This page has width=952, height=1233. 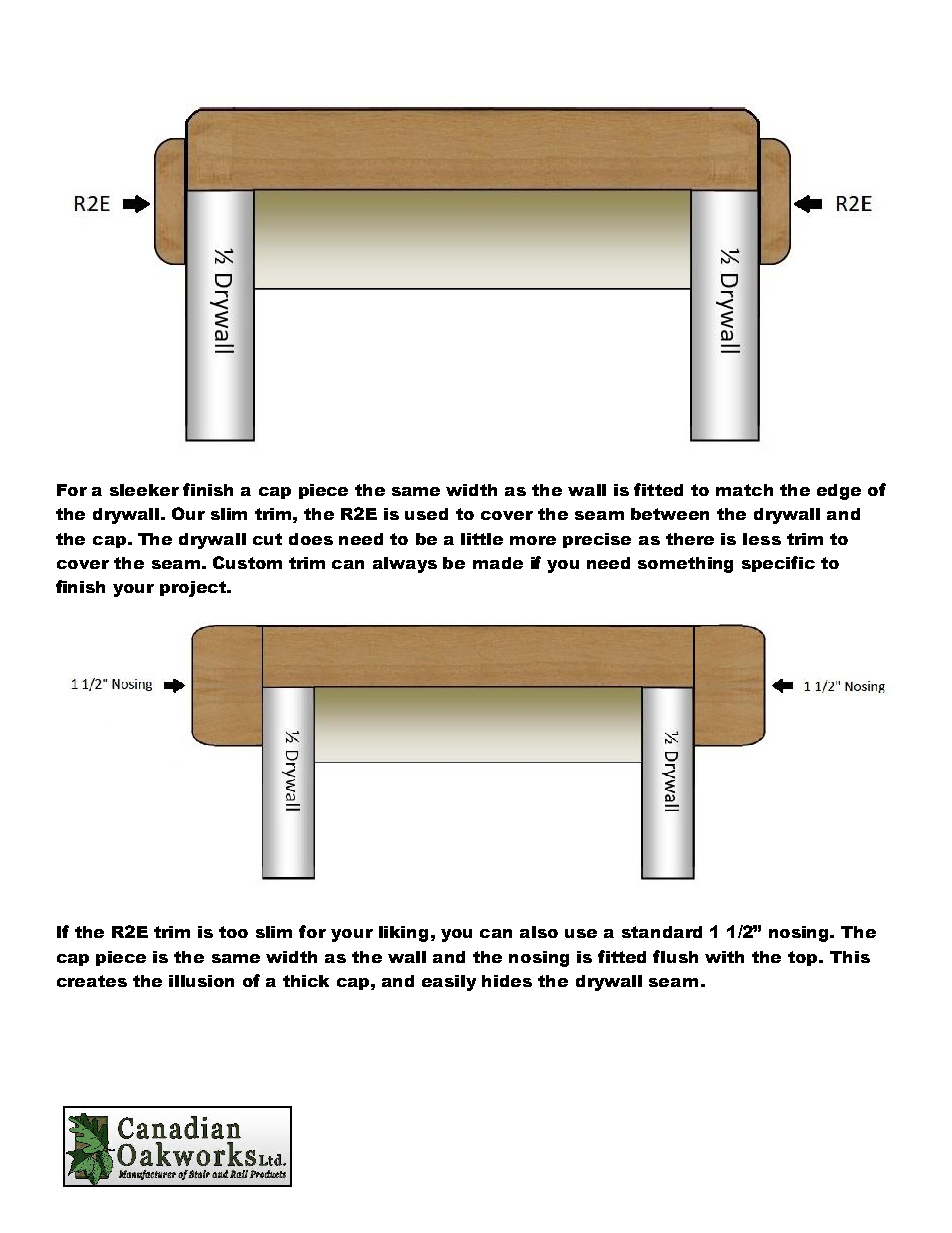 I want to click on used, so click(x=426, y=514).
